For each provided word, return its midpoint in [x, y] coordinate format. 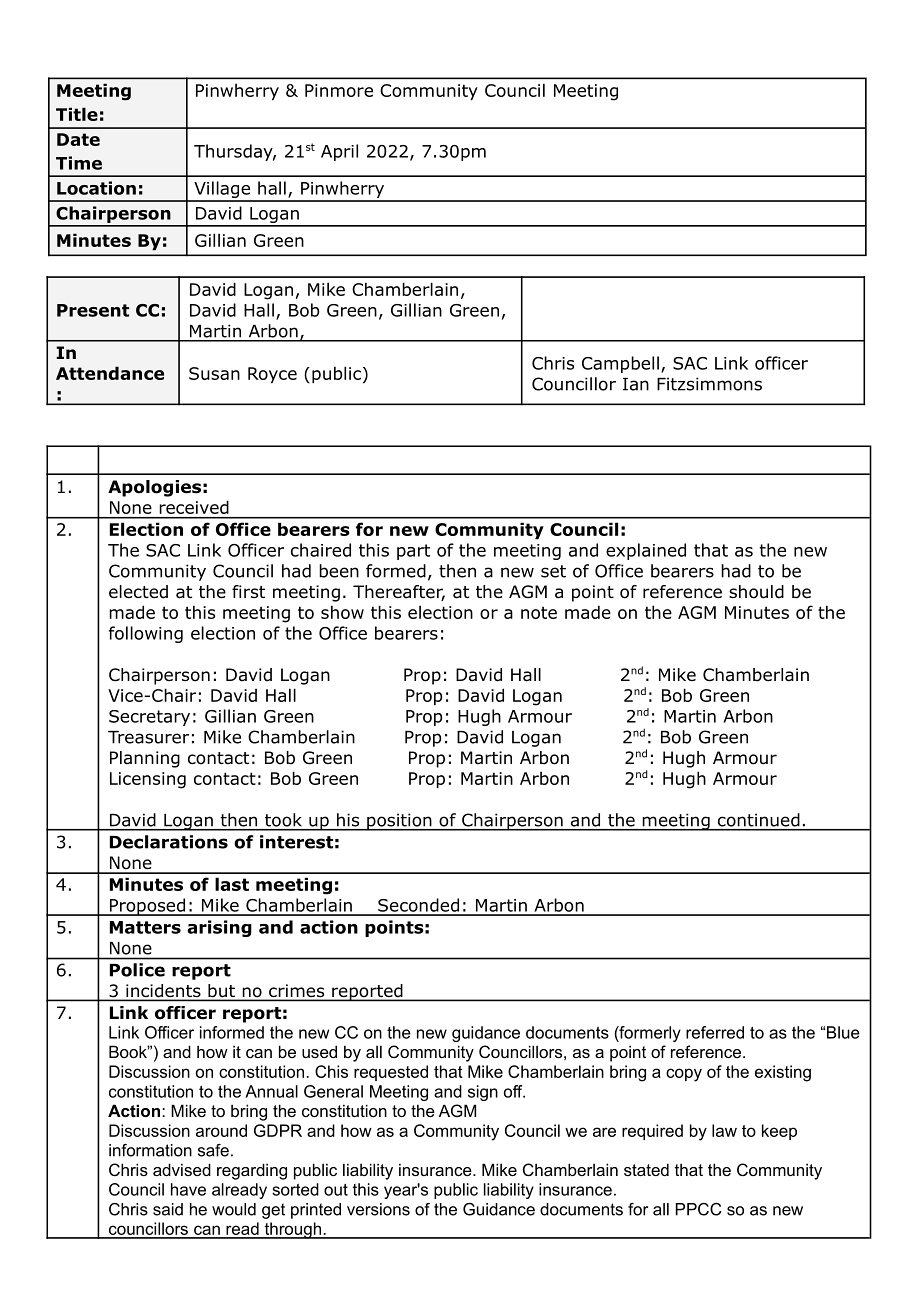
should [756, 592]
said [168, 1209]
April [339, 152]
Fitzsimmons [709, 384]
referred [715, 1032]
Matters [145, 927]
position [399, 822]
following [146, 634]
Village [222, 191]
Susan [214, 373]
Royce [272, 375]
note [539, 612]
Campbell [620, 364]
